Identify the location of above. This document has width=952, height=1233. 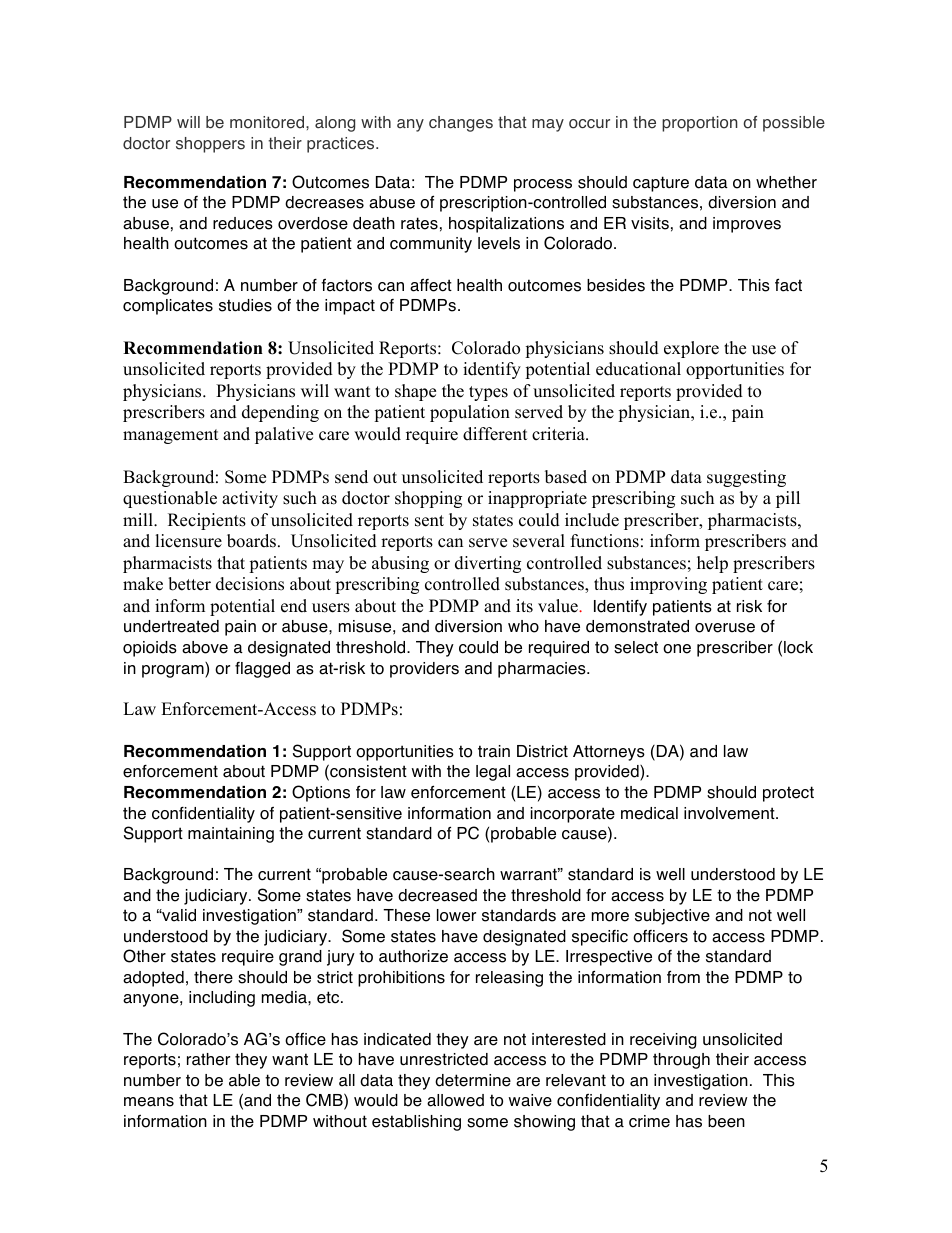
(205, 647).
